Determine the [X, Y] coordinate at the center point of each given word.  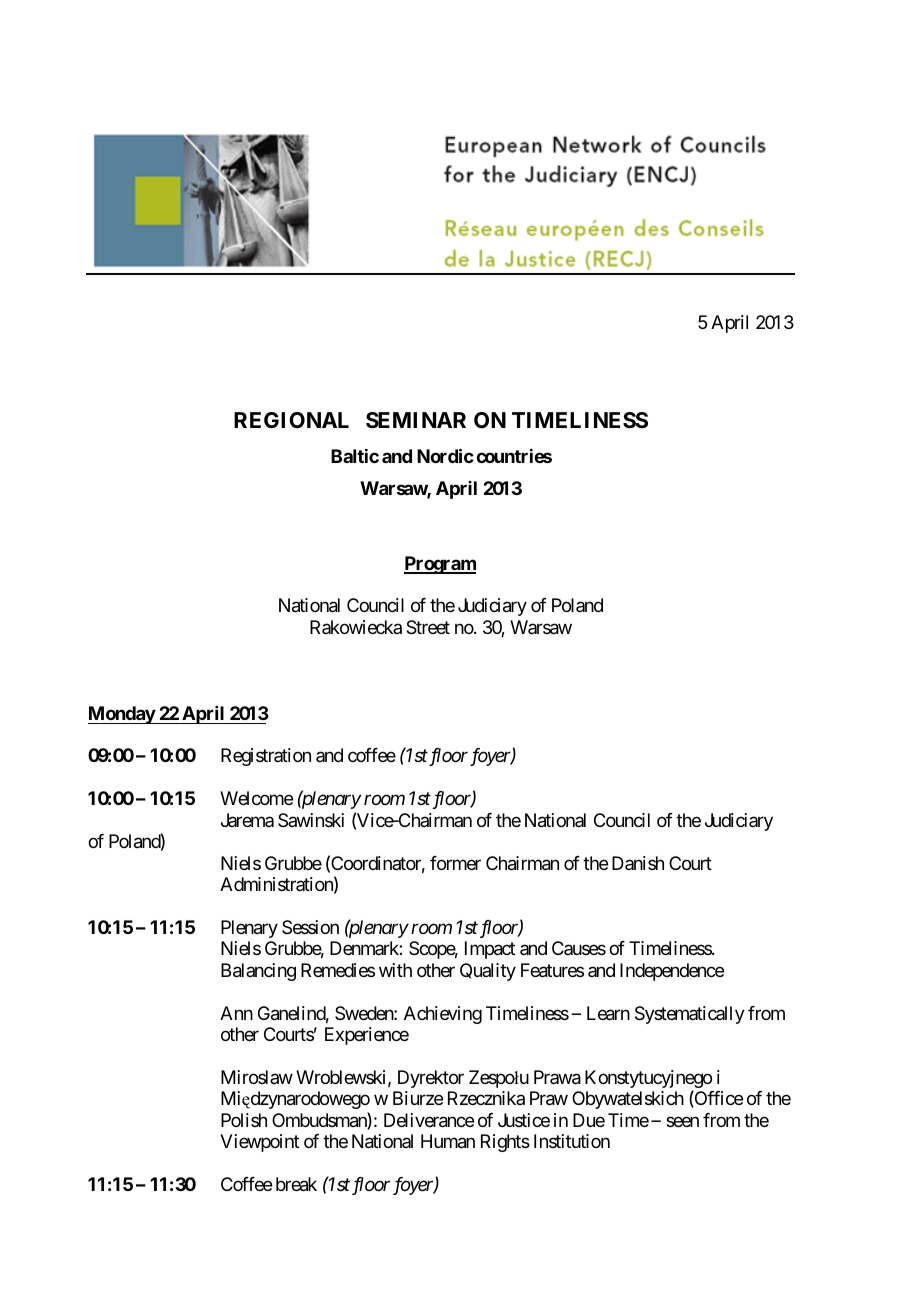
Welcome [256, 798]
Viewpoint [259, 1143]
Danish [638, 863]
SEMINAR [416, 420]
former [455, 863]
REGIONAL [291, 420]
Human [448, 1141]
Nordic [445, 455]
